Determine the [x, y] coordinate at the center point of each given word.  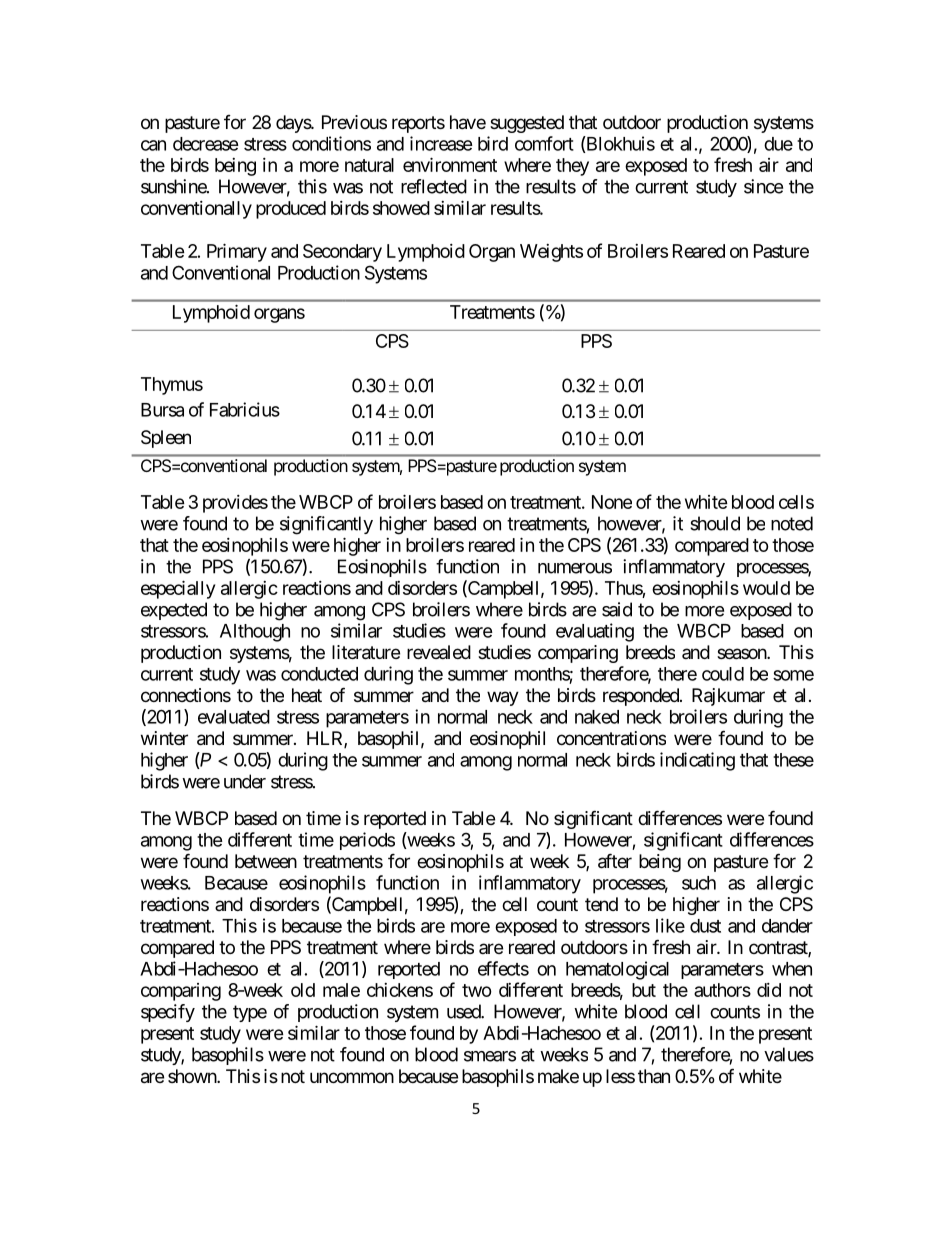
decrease [206, 144]
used [464, 1011]
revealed [439, 652]
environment [450, 164]
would [766, 588]
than [654, 1076]
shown [193, 1076]
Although [255, 633]
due [778, 144]
